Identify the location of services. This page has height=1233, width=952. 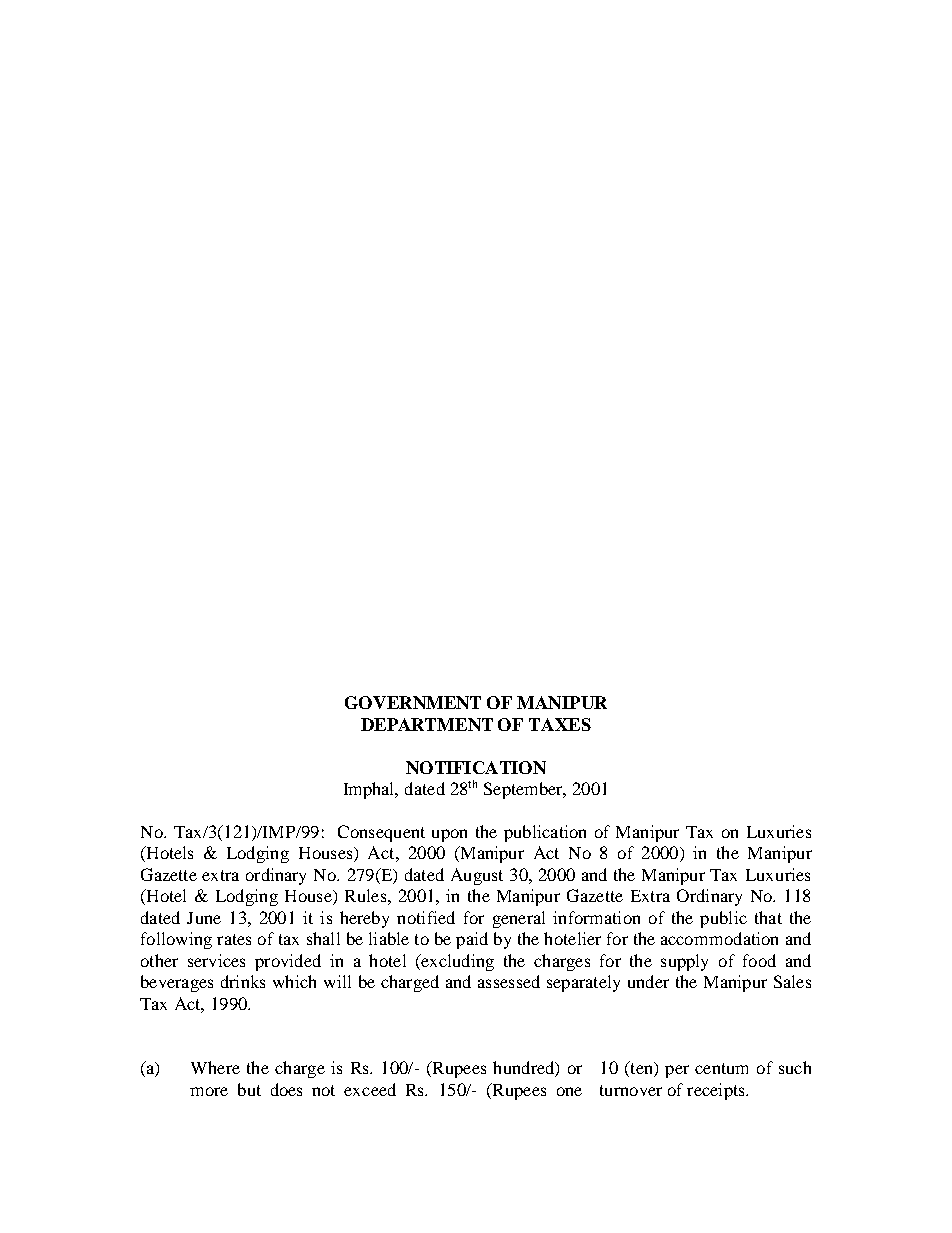
(216, 960).
